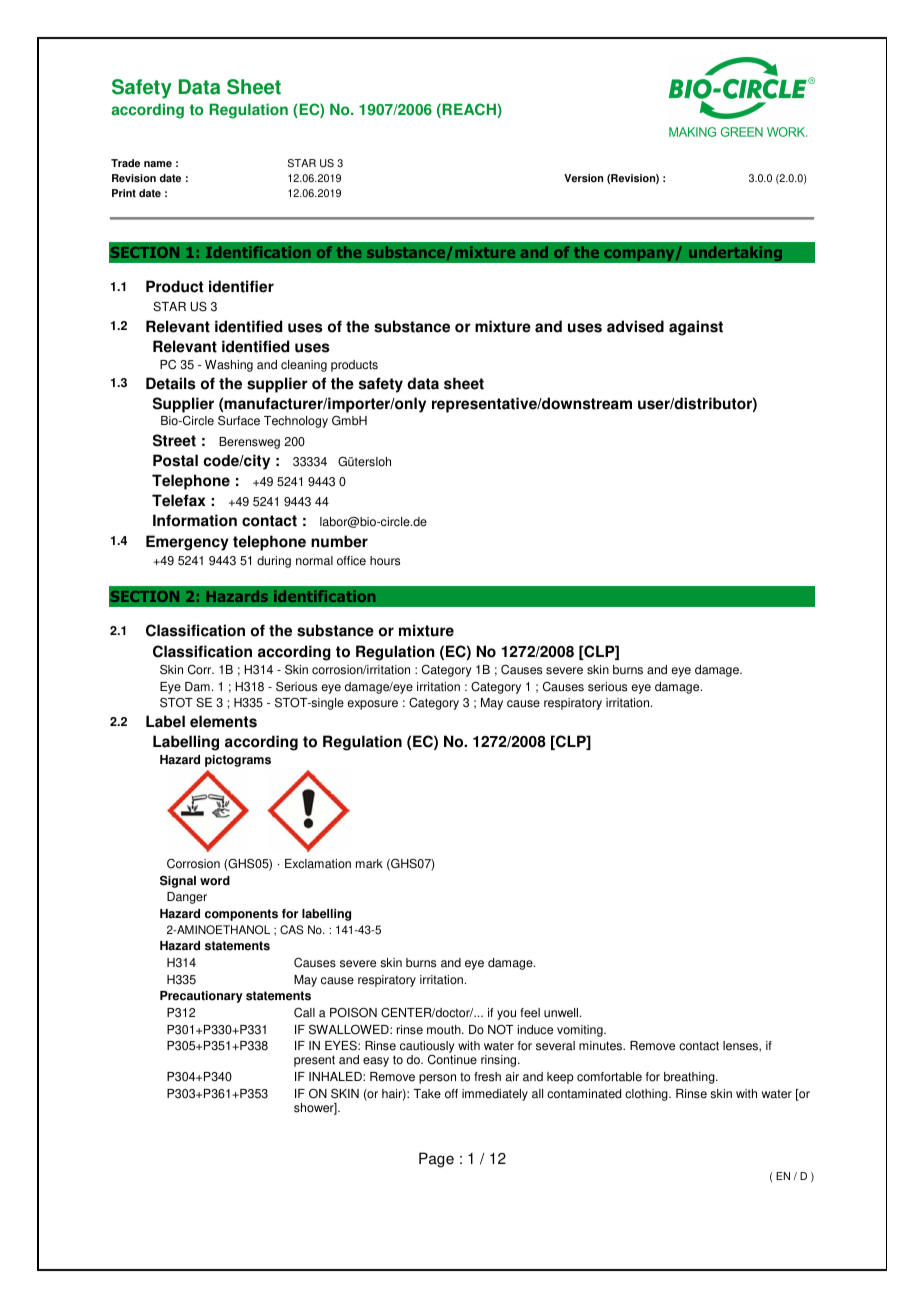 The image size is (924, 1308). What do you see at coordinates (201, 997) in the screenshot?
I see `Precautionary` at bounding box center [201, 997].
